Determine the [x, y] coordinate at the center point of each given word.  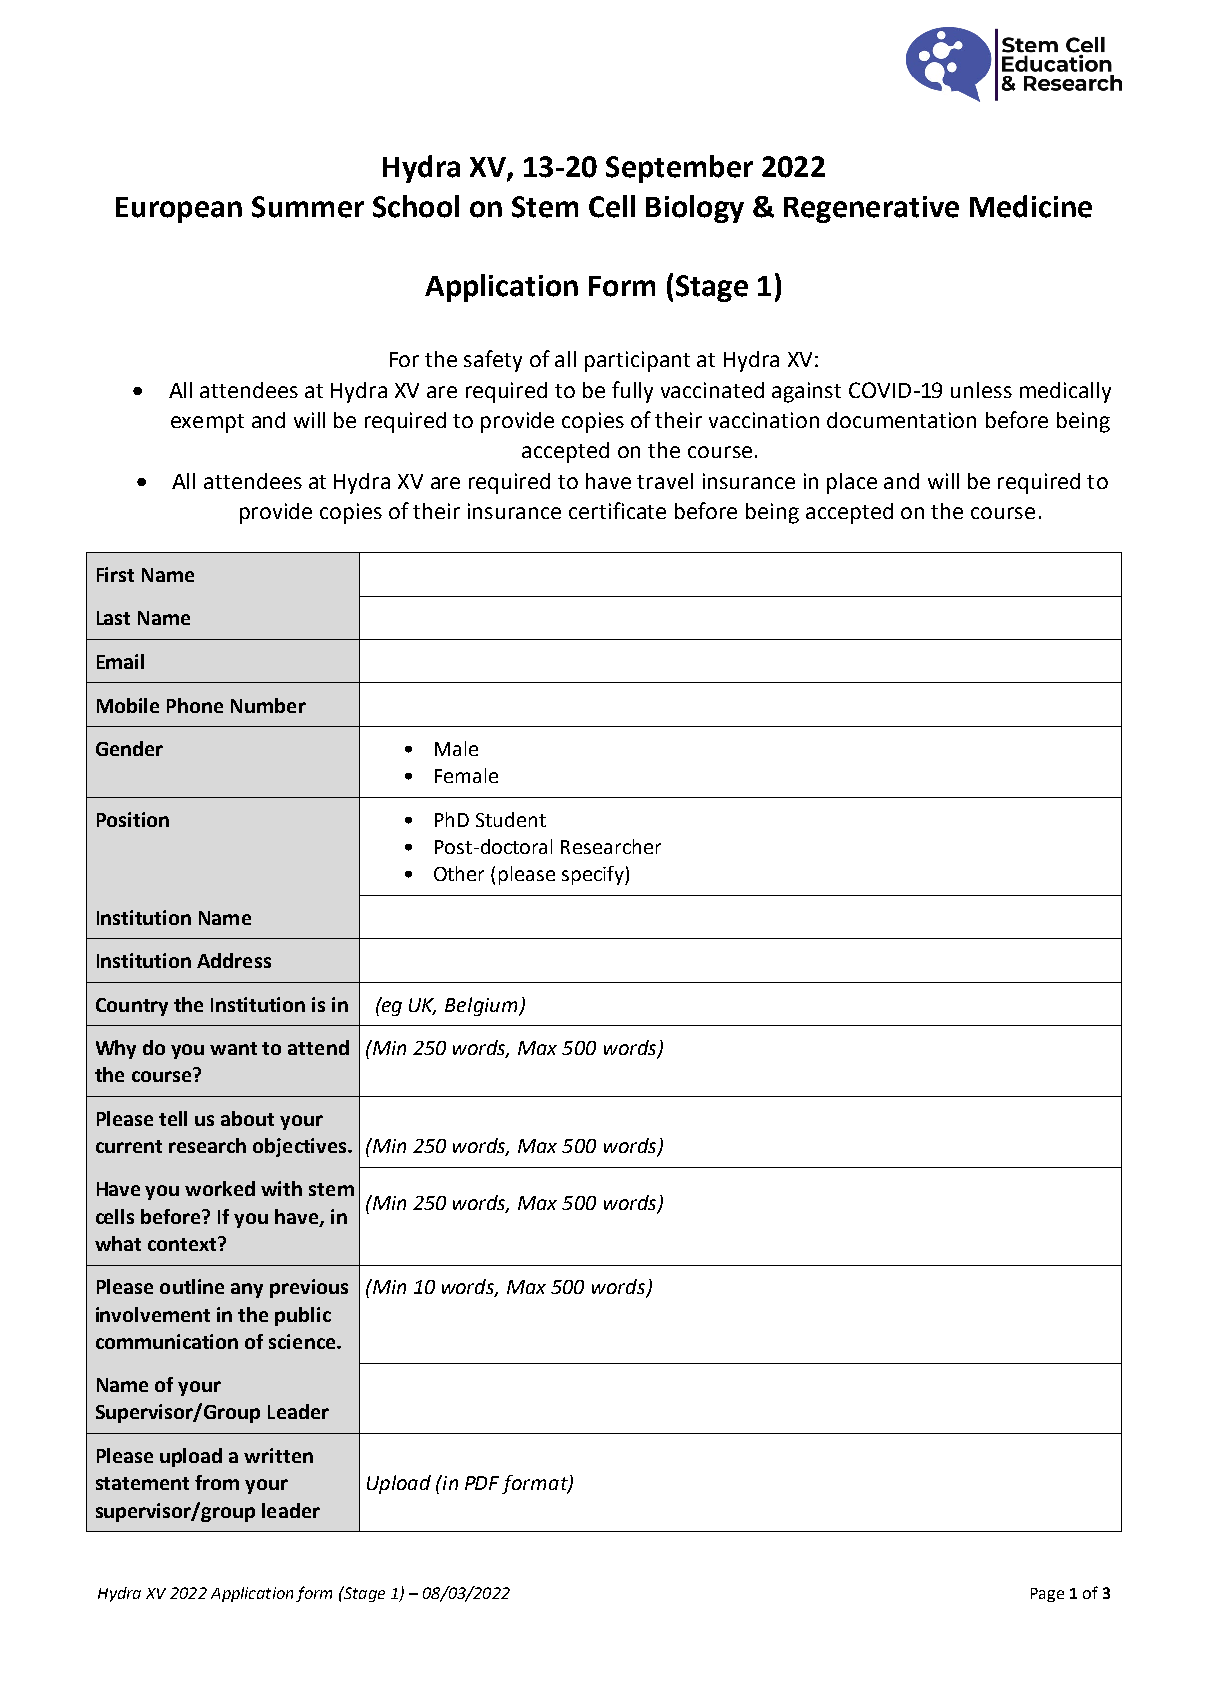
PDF [482, 1483]
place [852, 483]
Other [459, 873]
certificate [617, 510]
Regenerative [871, 209]
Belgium [482, 1006]
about [247, 1118]
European [179, 210]
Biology [695, 209]
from [217, 1482]
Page [1047, 1595]
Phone [195, 705]
